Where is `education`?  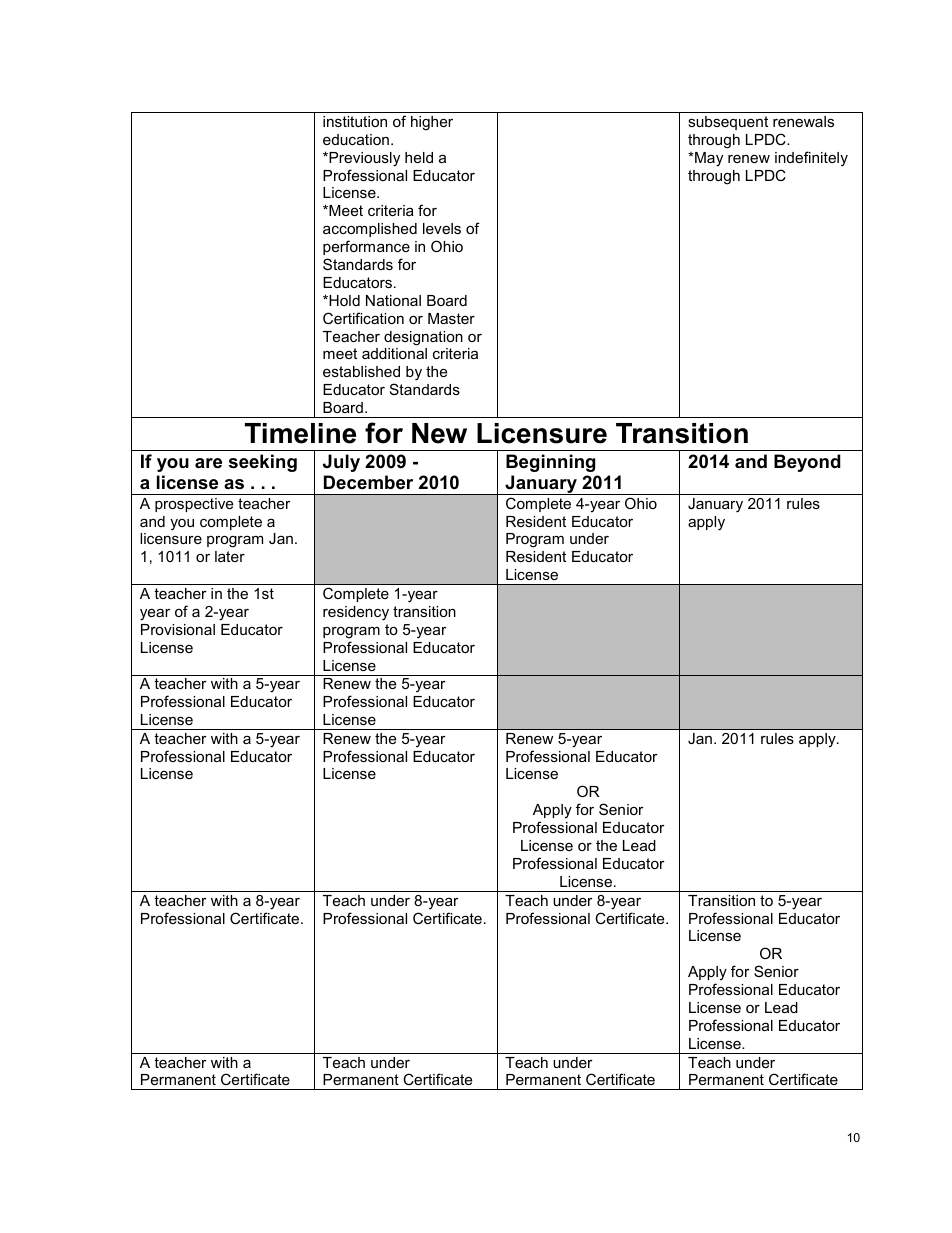 education is located at coordinates (356, 139).
